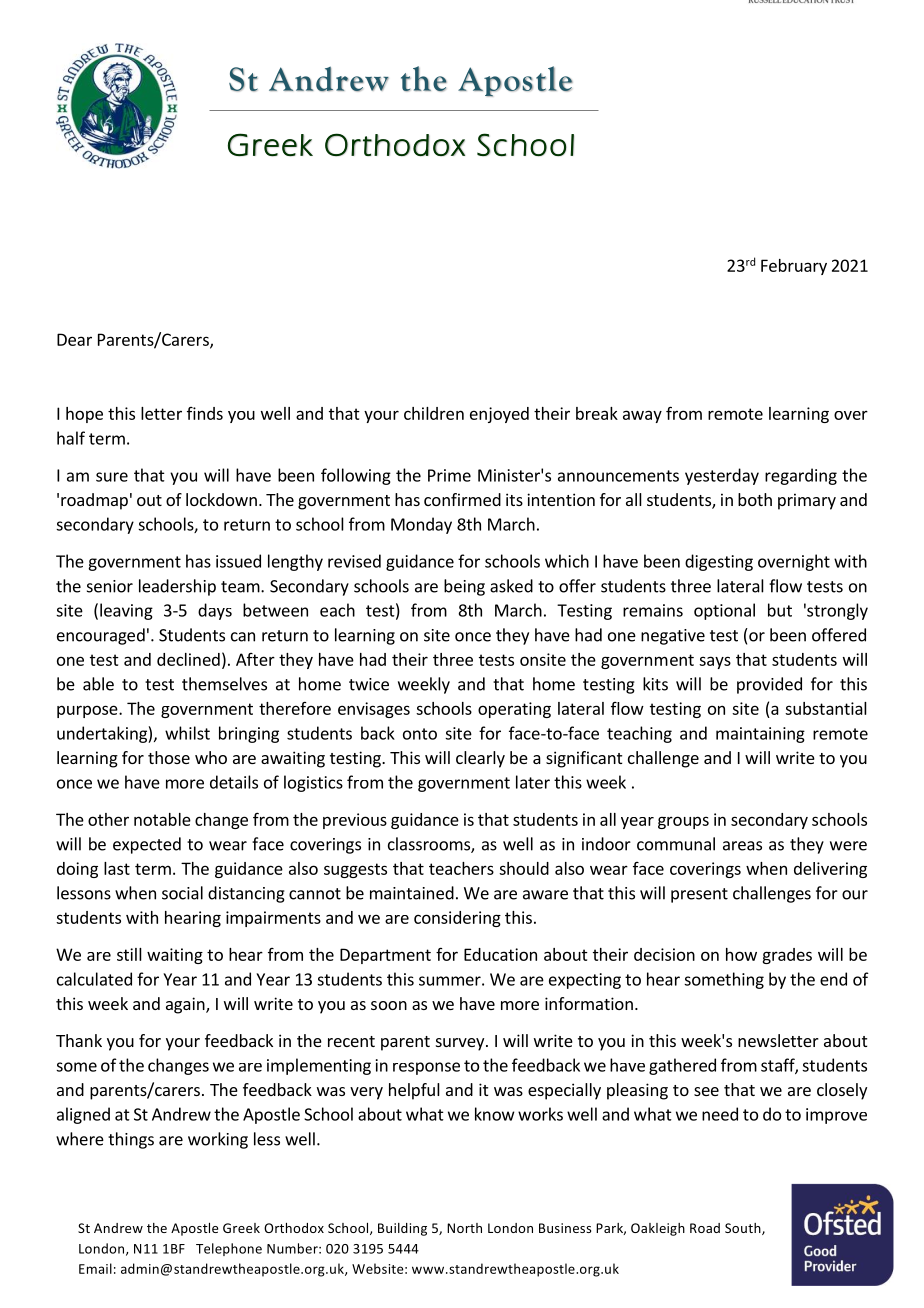 This image has width=924, height=1308. What do you see at coordinates (794, 267) in the image?
I see `February` at bounding box center [794, 267].
